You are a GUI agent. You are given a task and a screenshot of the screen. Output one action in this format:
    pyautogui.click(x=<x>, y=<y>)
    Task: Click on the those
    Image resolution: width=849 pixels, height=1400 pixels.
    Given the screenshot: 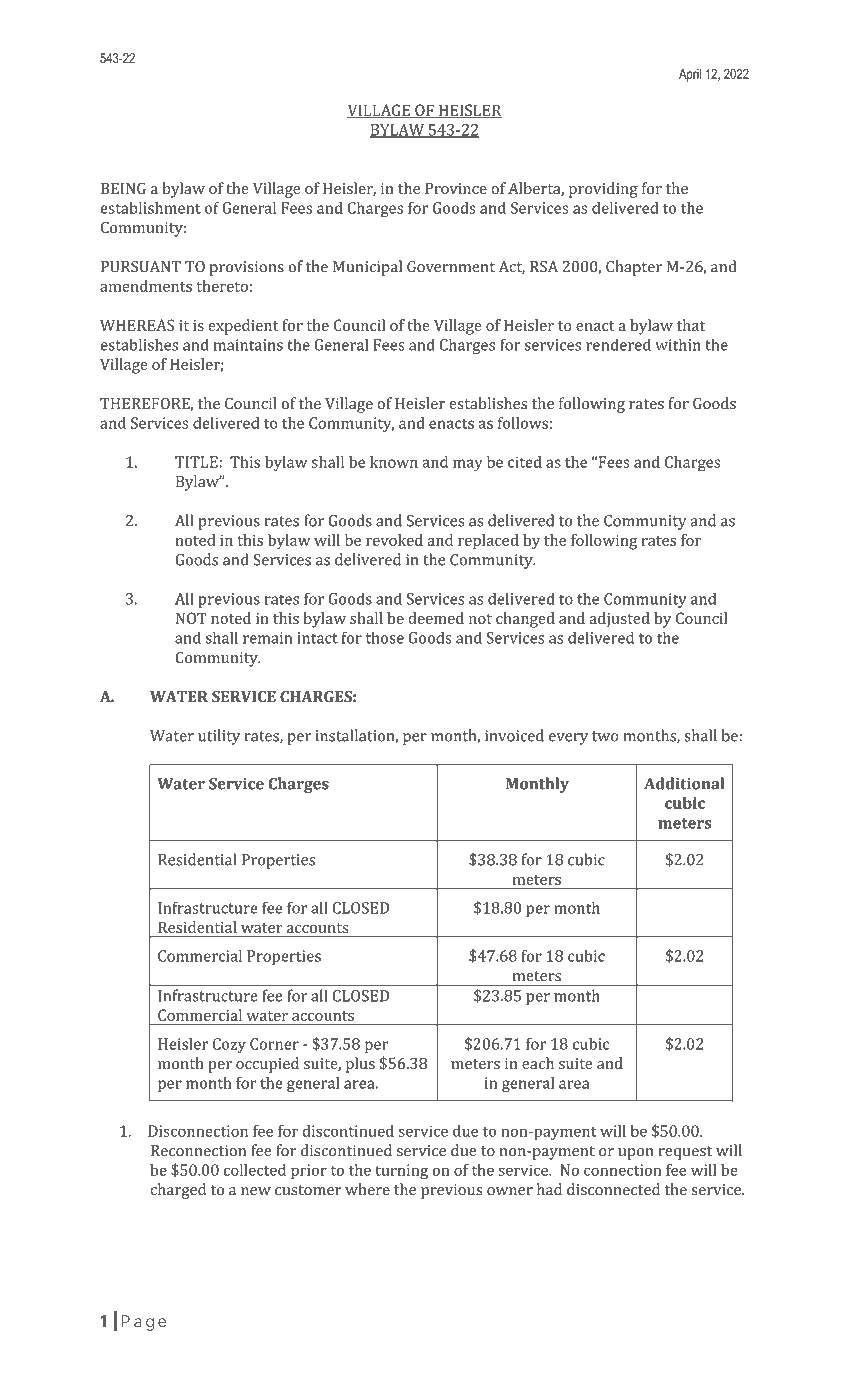 What is the action you would take?
    pyautogui.click(x=385, y=637)
